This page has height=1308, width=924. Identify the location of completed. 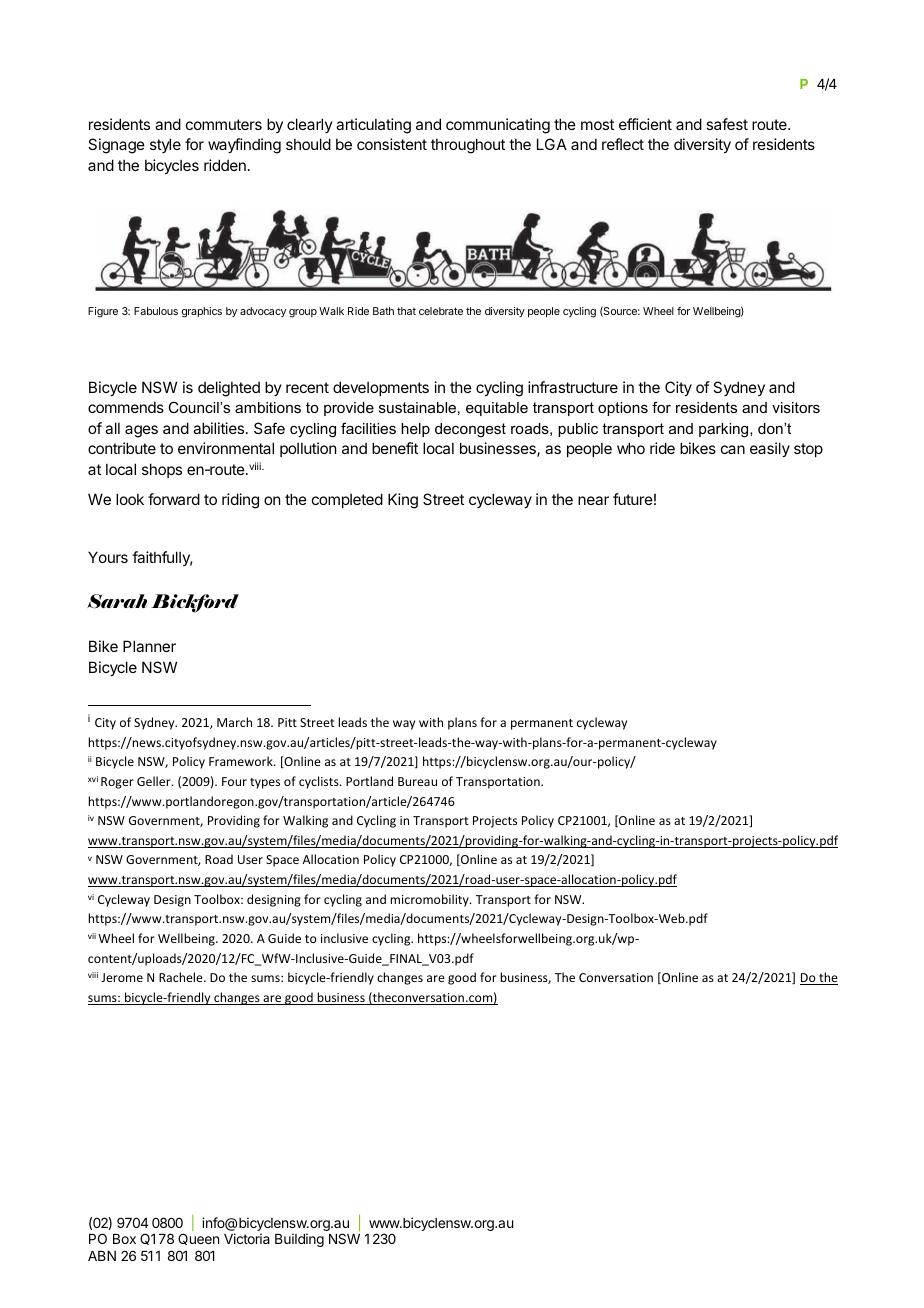
(347, 500).
